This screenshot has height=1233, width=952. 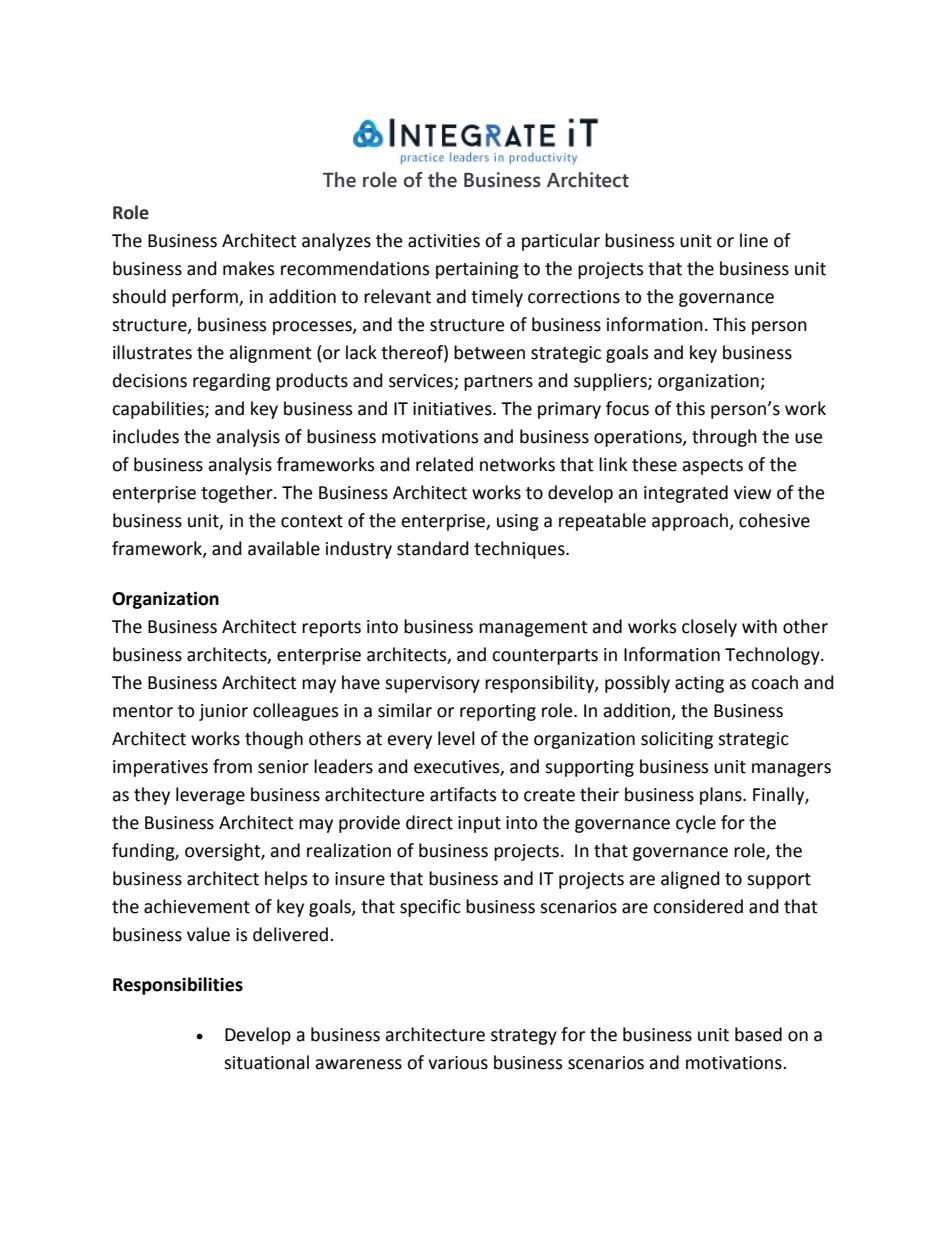 I want to click on related, so click(x=444, y=464).
